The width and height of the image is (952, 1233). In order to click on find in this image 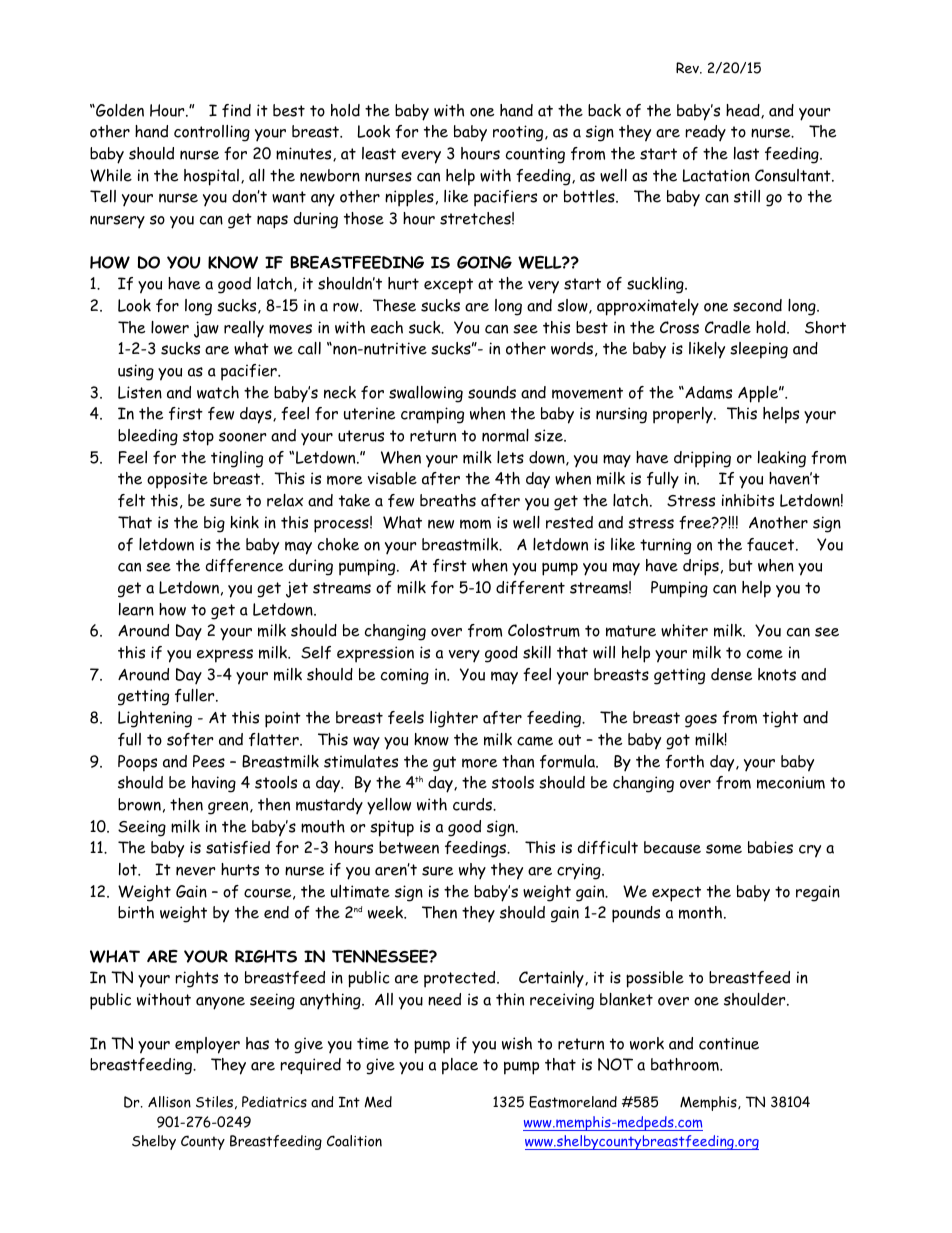, I will do `click(236, 110)`.
